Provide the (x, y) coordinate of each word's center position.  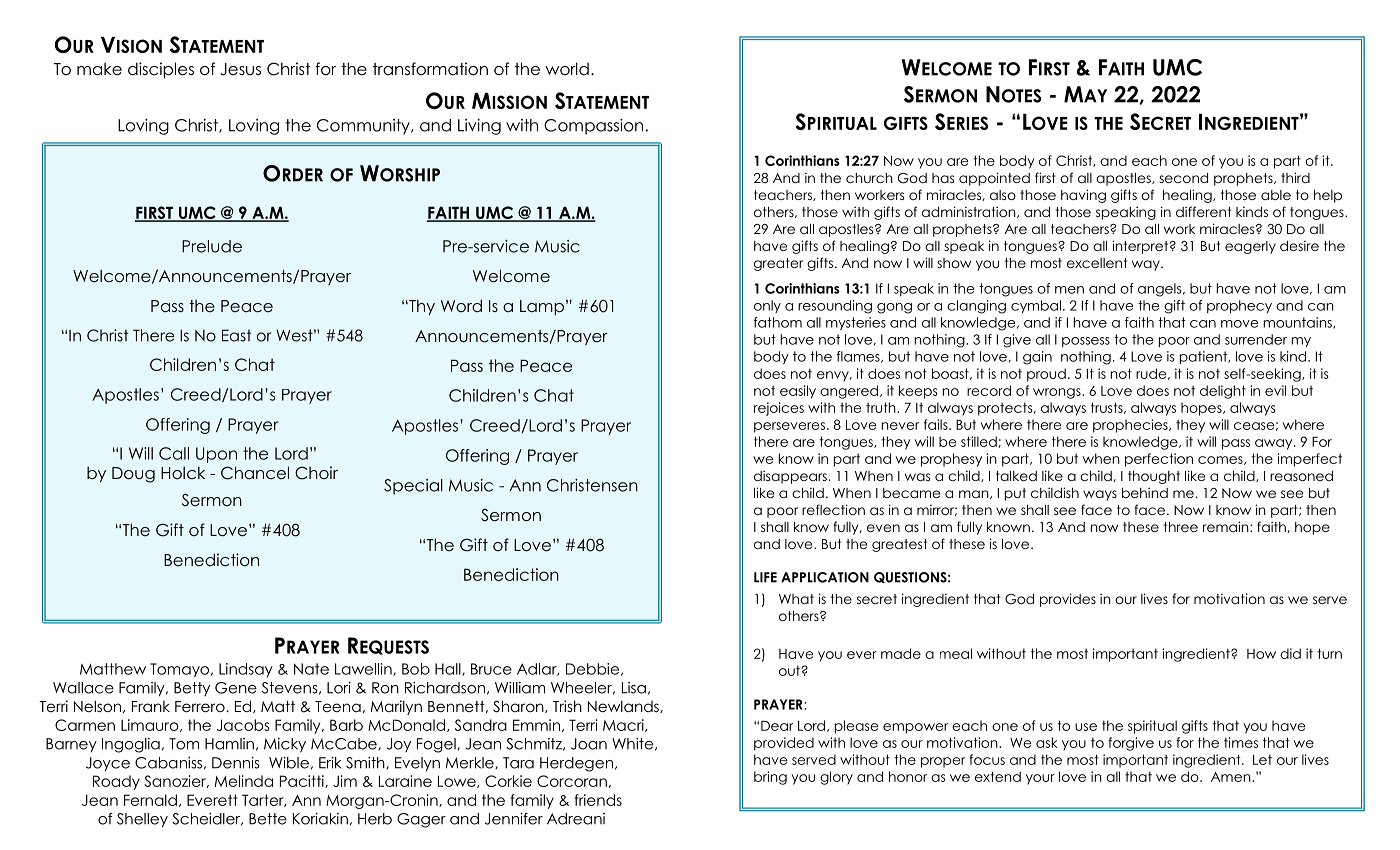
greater (778, 264)
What (796, 599)
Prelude (212, 246)
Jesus (240, 69)
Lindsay (246, 670)
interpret (1141, 247)
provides (1068, 600)
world (567, 69)
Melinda (244, 781)
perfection (1159, 460)
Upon (216, 455)
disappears (790, 477)
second (1183, 178)
